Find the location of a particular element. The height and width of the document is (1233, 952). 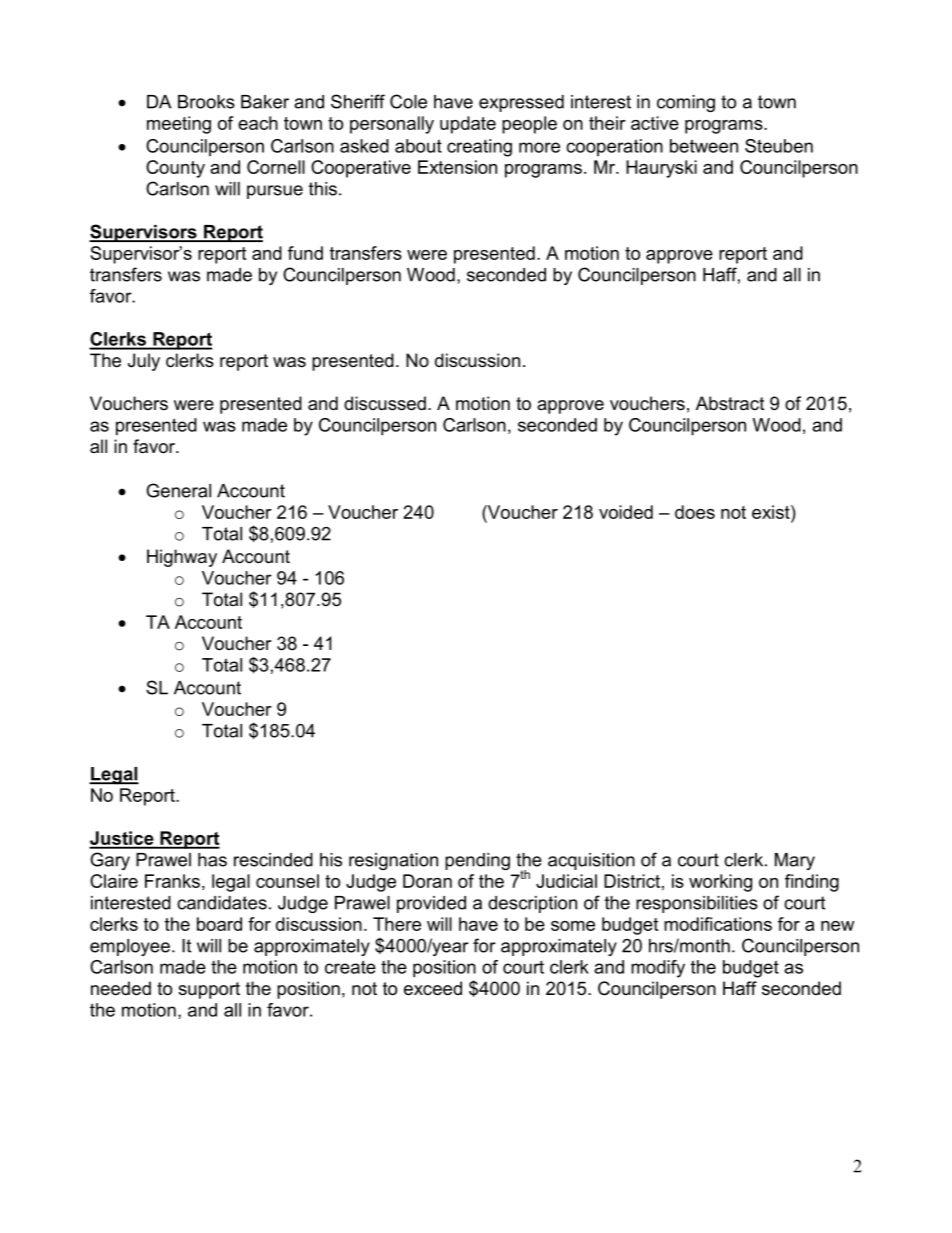

support is located at coordinates (209, 990).
